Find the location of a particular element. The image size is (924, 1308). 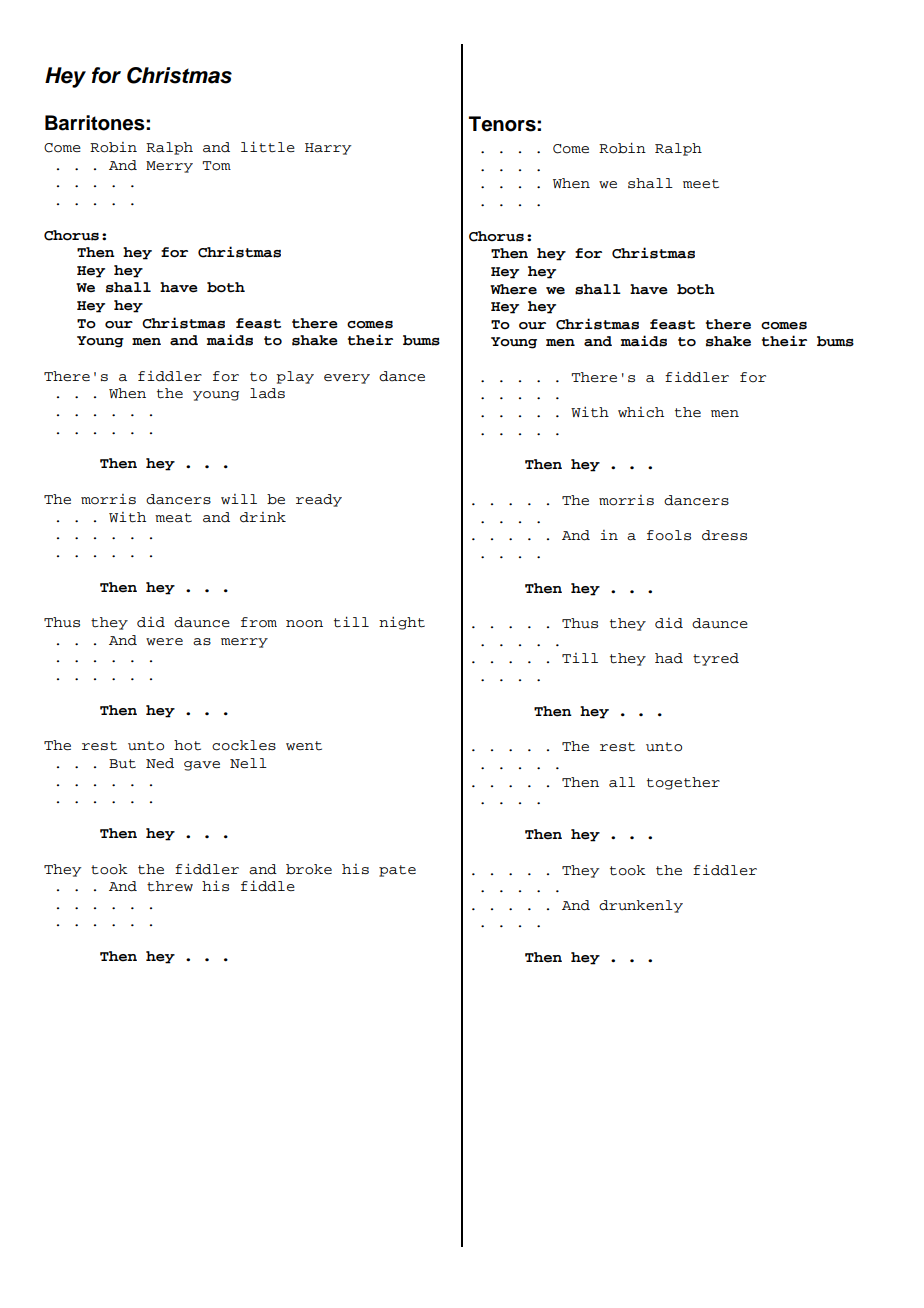

ready is located at coordinates (319, 500).
